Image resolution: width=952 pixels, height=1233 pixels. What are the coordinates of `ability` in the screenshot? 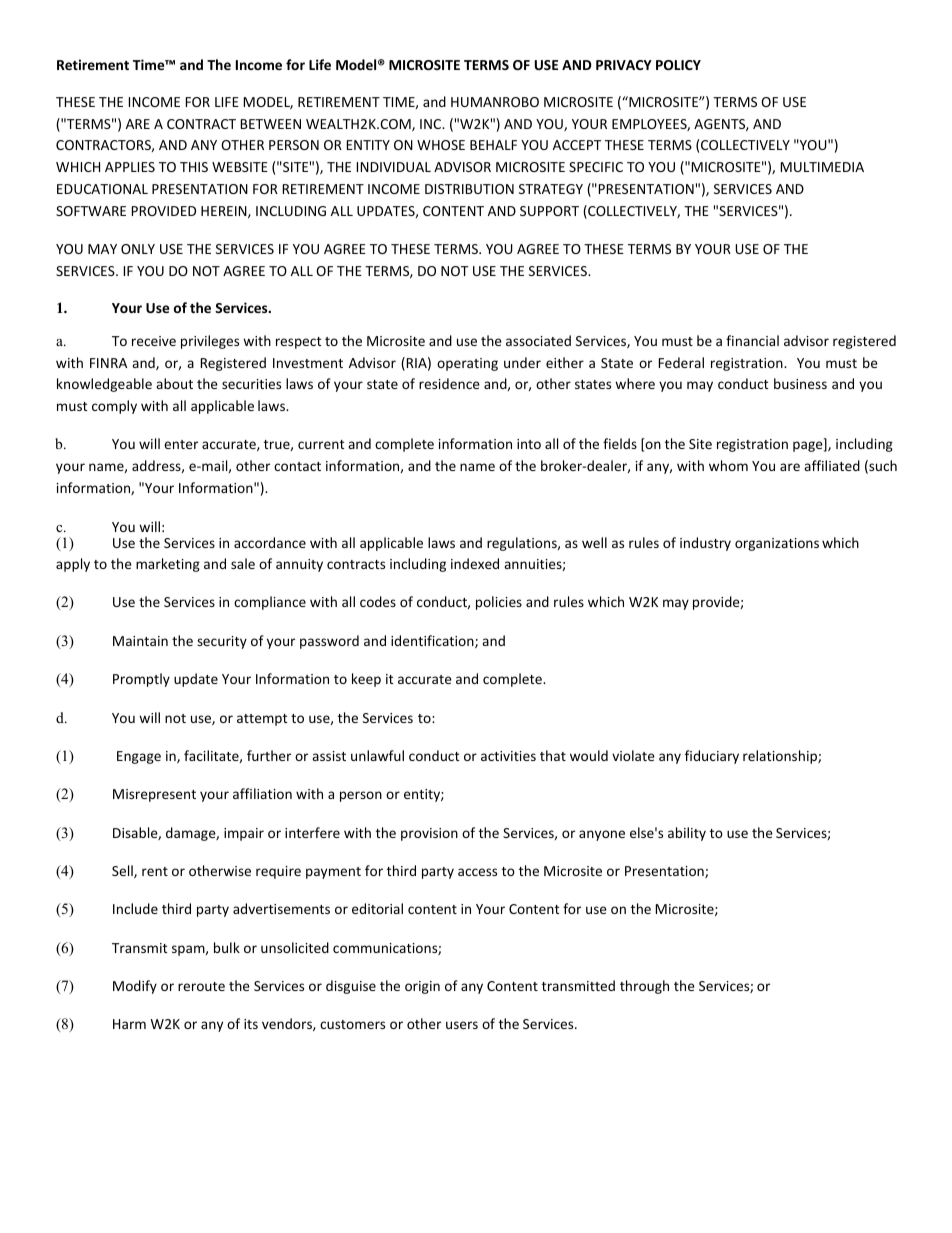 It's located at (687, 834).
